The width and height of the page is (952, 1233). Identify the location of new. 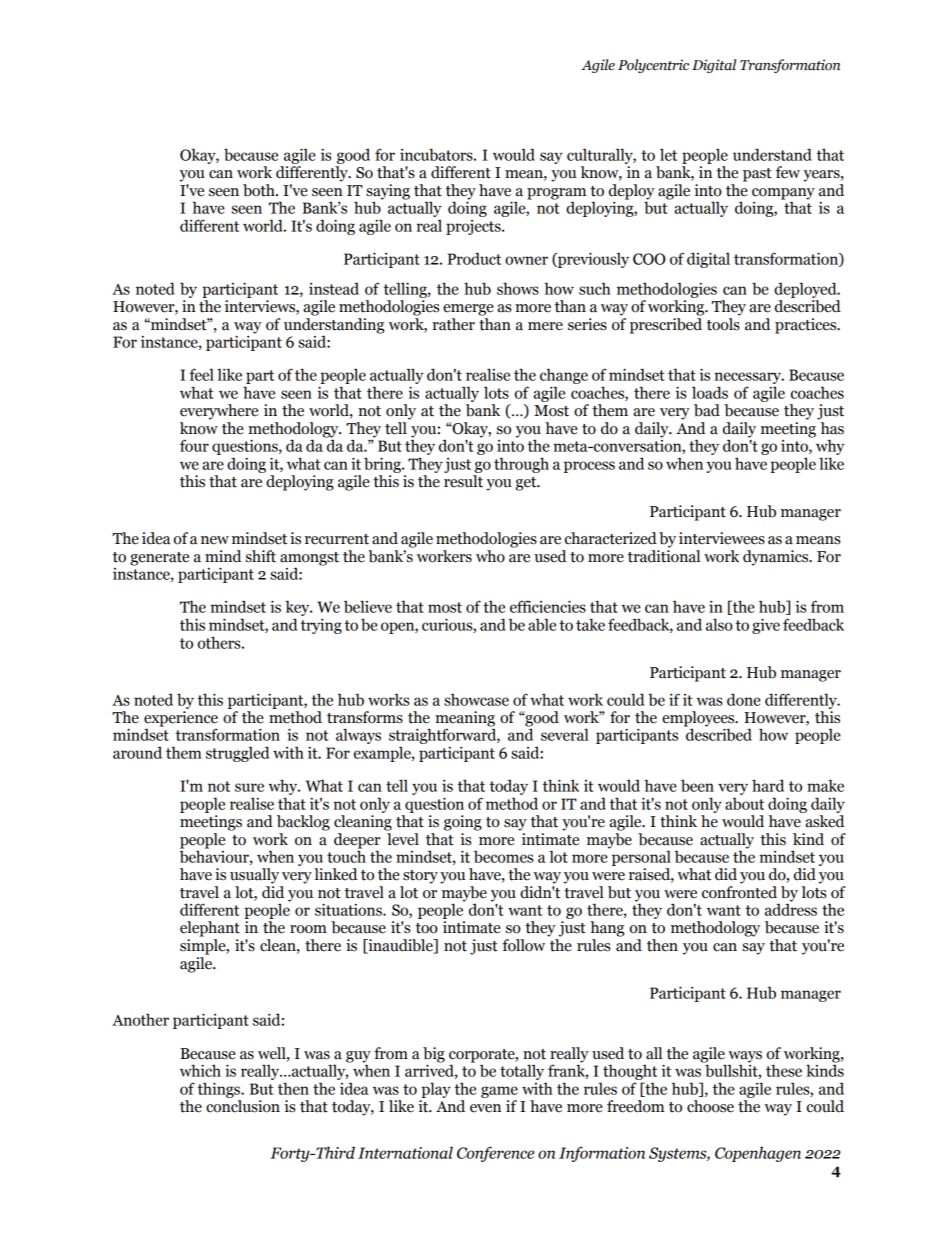
(215, 540).
